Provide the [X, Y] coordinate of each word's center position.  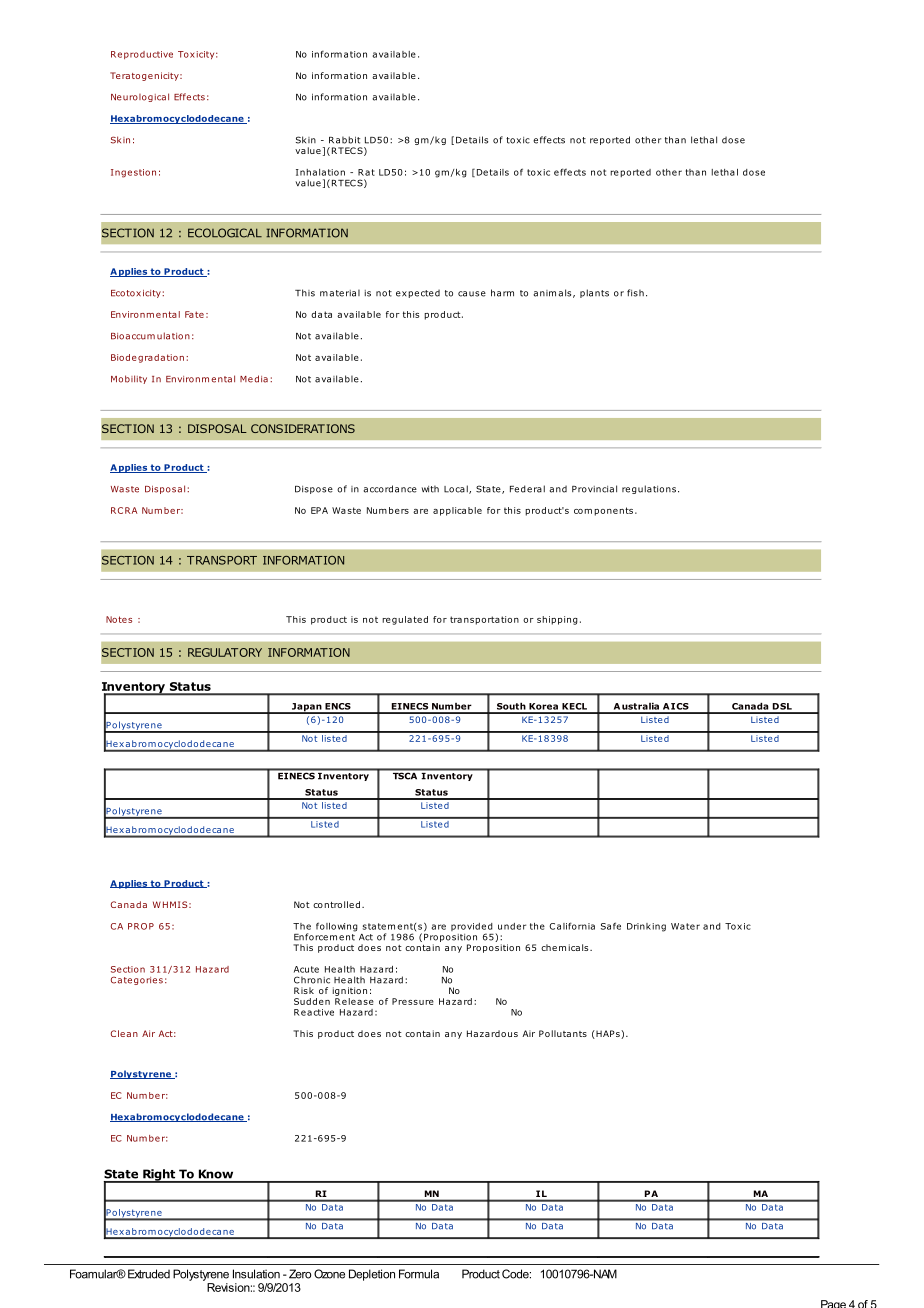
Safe [611, 926]
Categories [137, 981]
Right [159, 1176]
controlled [336, 904]
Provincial [594, 489]
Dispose [314, 490]
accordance [390, 489]
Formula [419, 1274]
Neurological [140, 97]
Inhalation [320, 172]
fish [635, 293]
